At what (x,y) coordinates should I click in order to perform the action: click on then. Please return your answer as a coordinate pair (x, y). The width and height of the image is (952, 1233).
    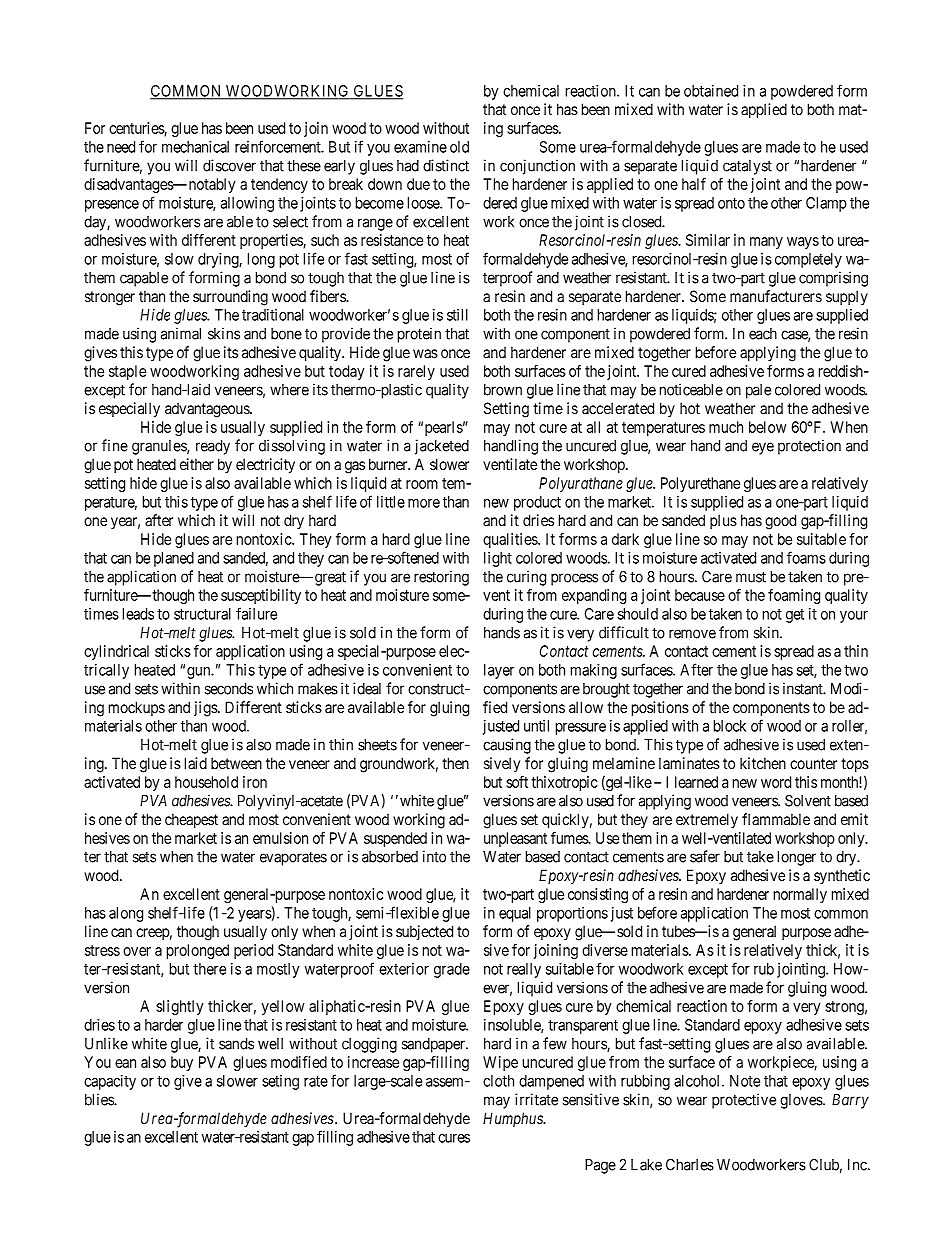
    Looking at the image, I should click on (455, 763).
